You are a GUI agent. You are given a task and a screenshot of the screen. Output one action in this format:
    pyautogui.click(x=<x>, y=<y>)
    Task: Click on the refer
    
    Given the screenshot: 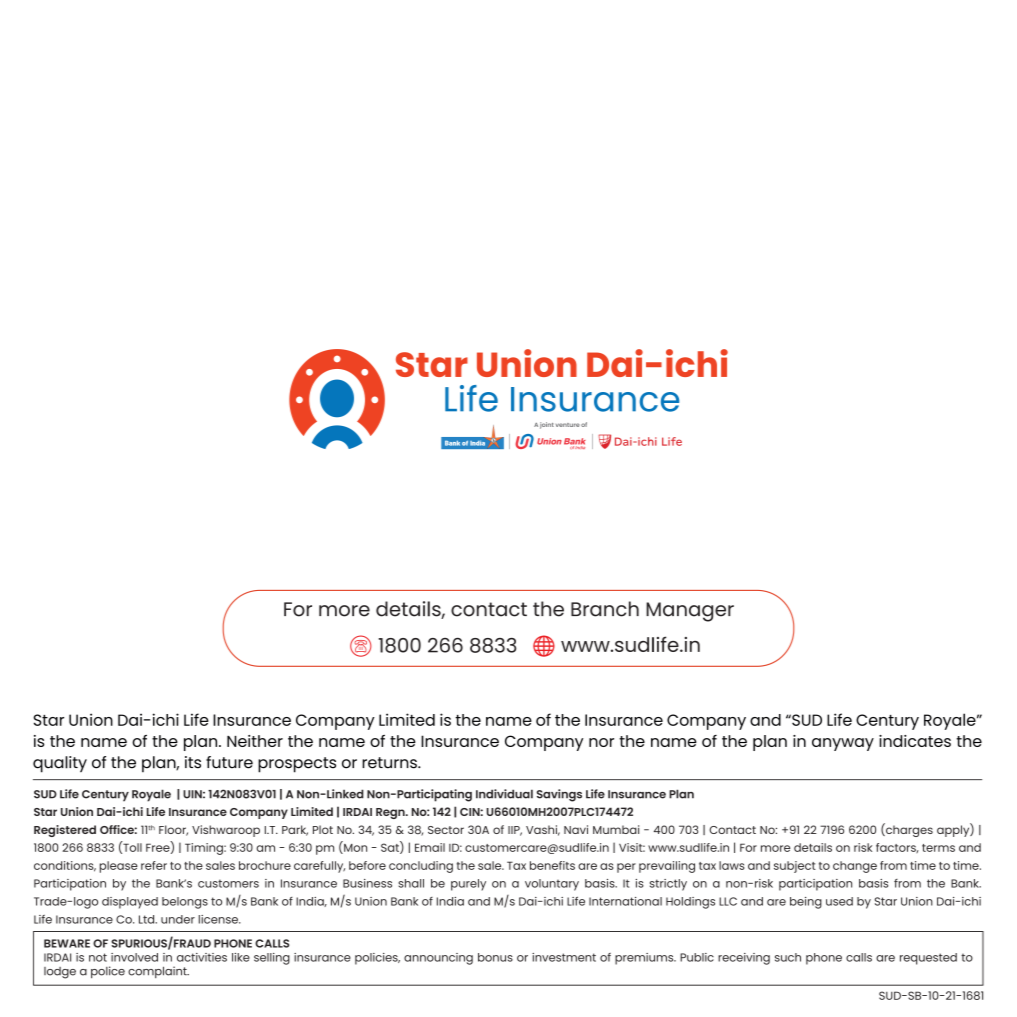 What is the action you would take?
    pyautogui.click(x=154, y=865)
